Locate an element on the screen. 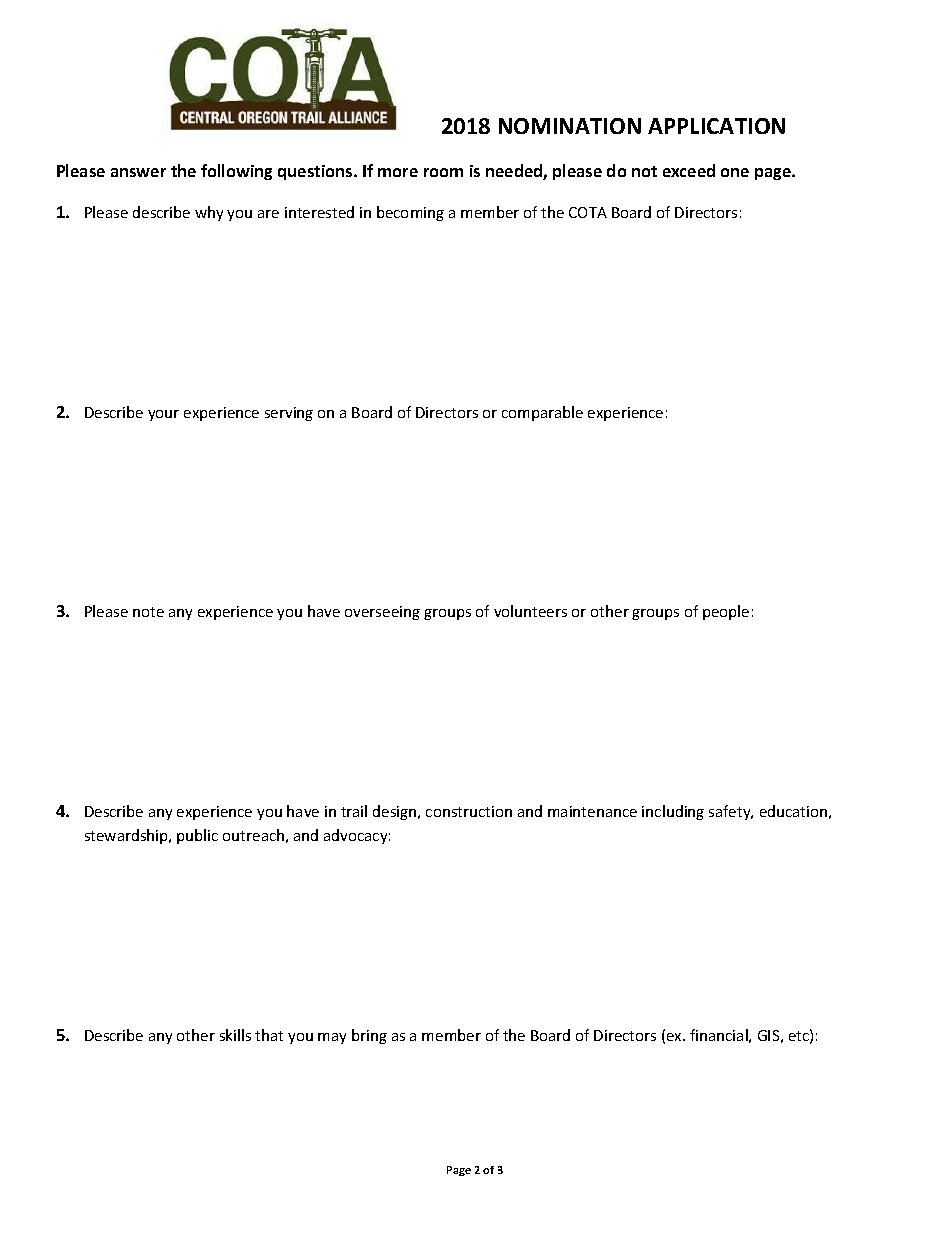 The image size is (952, 1233). following is located at coordinates (236, 172).
